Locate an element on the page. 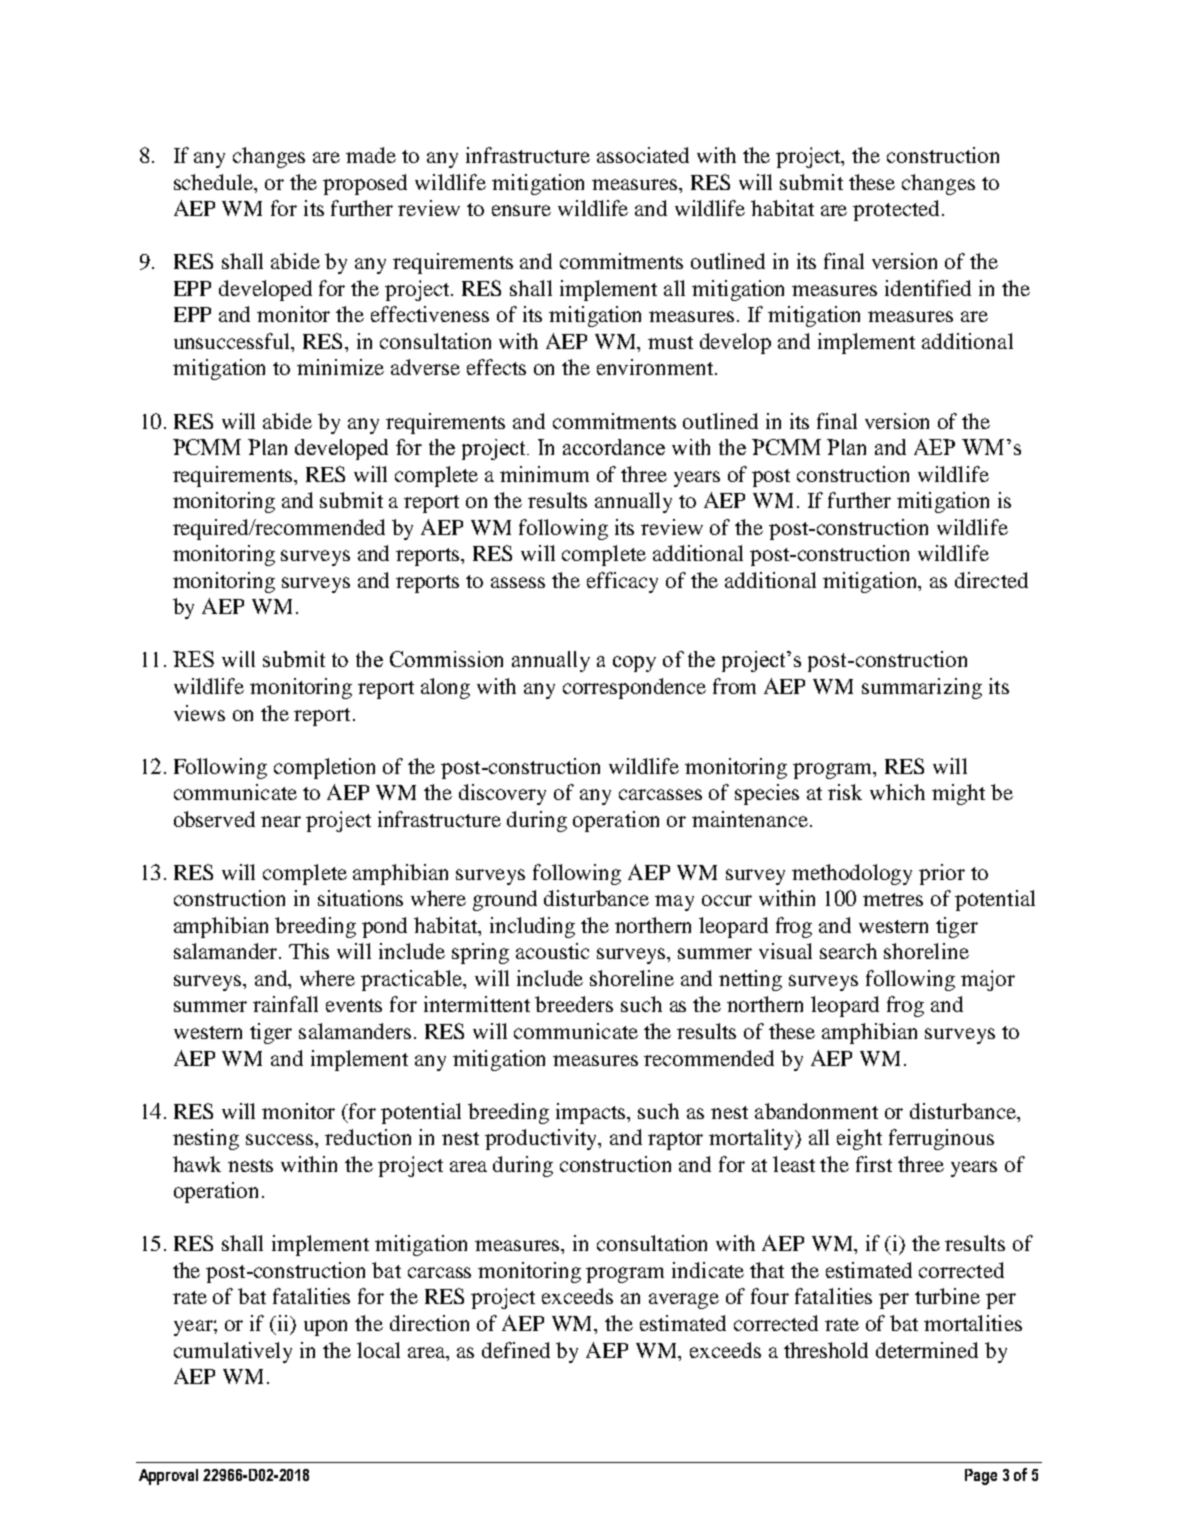 Image resolution: width=1177 pixels, height=1523 pixels. schedule is located at coordinates (215, 182).
